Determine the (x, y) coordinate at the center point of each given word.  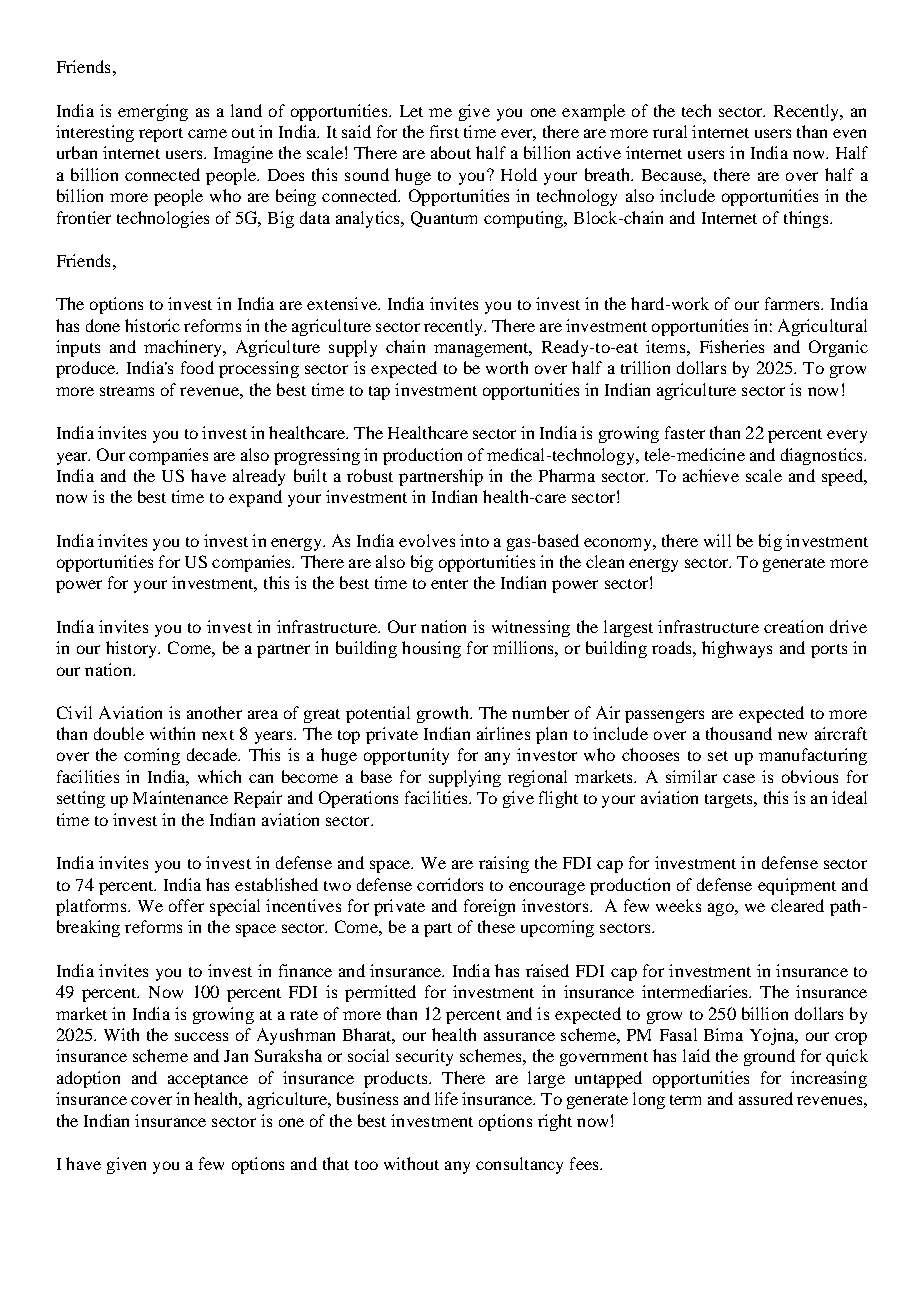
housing (431, 649)
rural (670, 131)
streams (127, 391)
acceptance (208, 1081)
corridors (450, 884)
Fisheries (732, 346)
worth (507, 367)
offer (186, 905)
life (446, 1098)
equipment (797, 886)
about (451, 152)
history (132, 649)
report (161, 135)
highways (737, 649)
